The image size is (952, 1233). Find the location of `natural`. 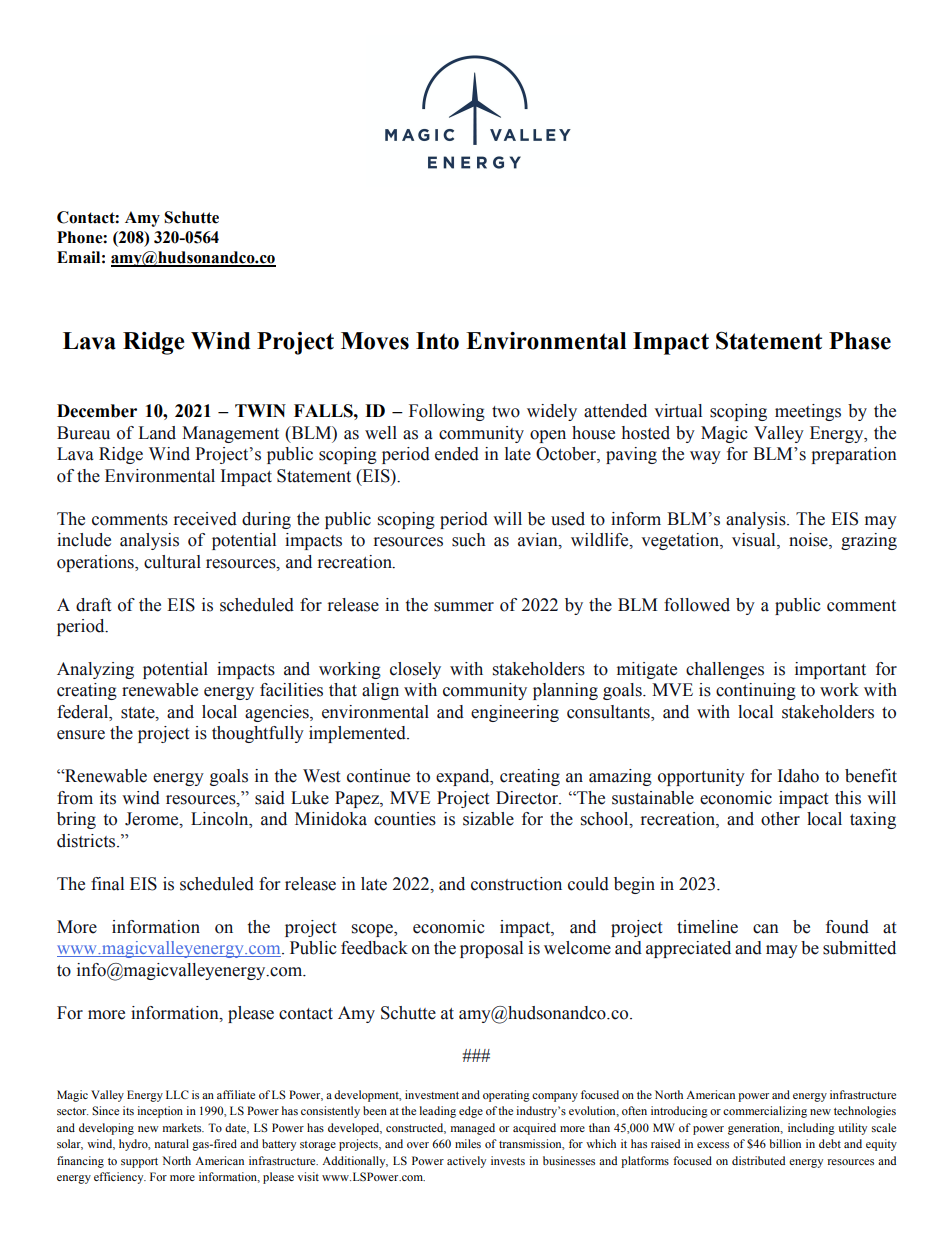

natural is located at coordinates (172, 1143).
